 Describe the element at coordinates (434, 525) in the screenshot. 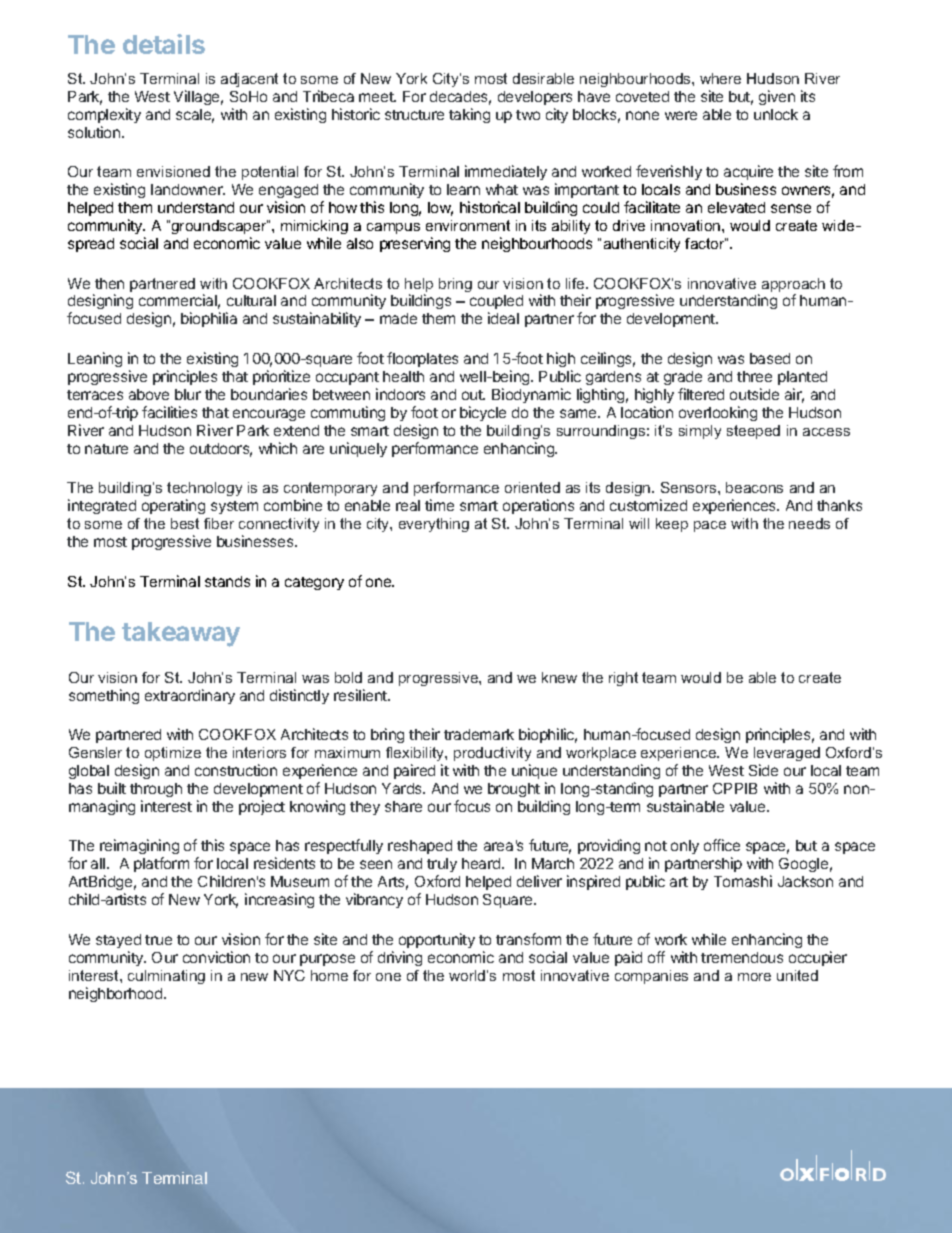

I see `everything` at that location.
